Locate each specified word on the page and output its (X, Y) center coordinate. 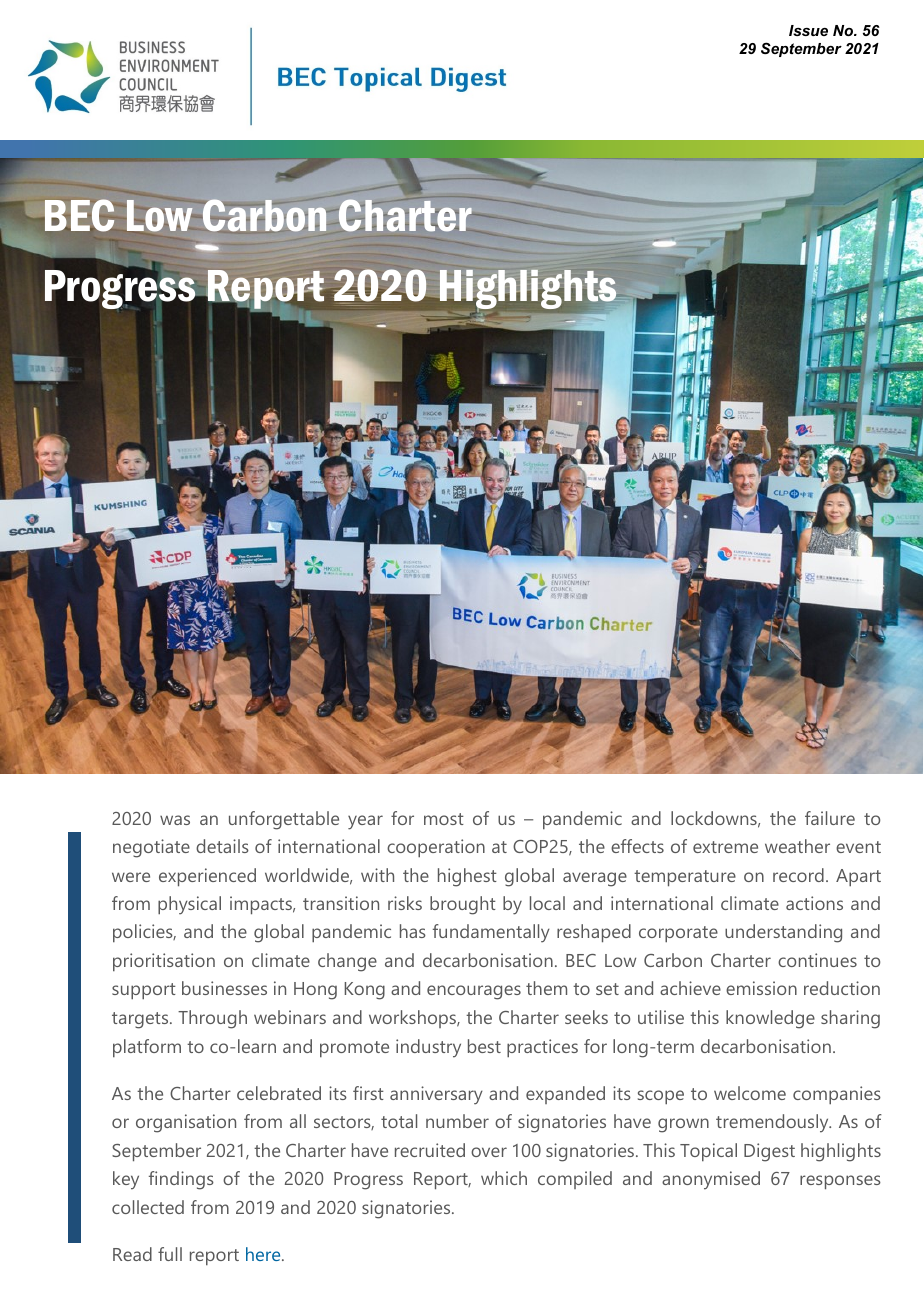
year (365, 822)
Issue (808, 30)
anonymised (711, 1180)
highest (467, 877)
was (175, 820)
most (444, 819)
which (504, 1178)
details (222, 846)
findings (181, 1180)
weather (797, 846)
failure (830, 818)
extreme (725, 847)
